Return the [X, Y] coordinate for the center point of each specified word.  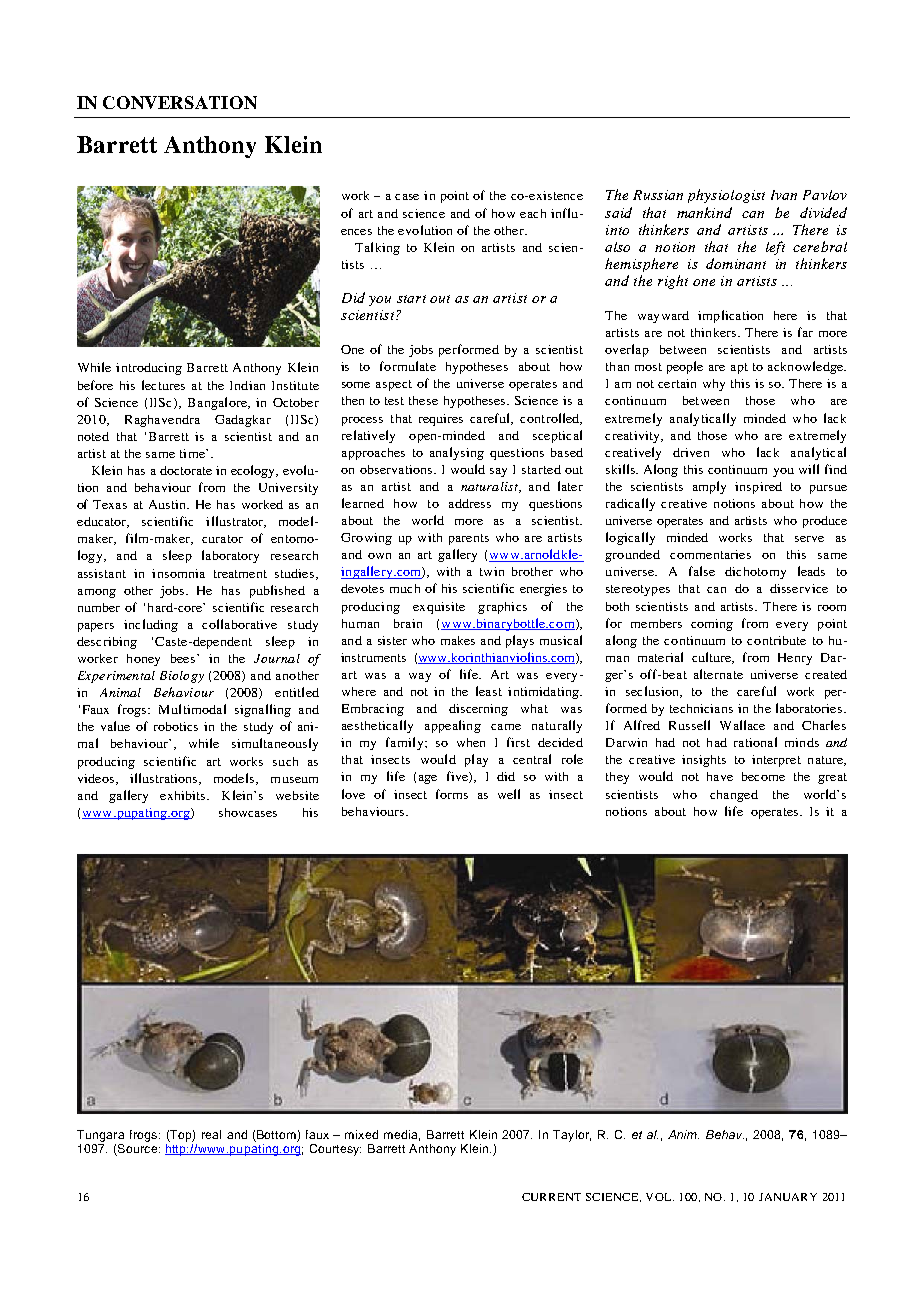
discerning [478, 710]
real [211, 1134]
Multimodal [192, 709]
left [775, 248]
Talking [377, 248]
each [533, 213]
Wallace [742, 725]
